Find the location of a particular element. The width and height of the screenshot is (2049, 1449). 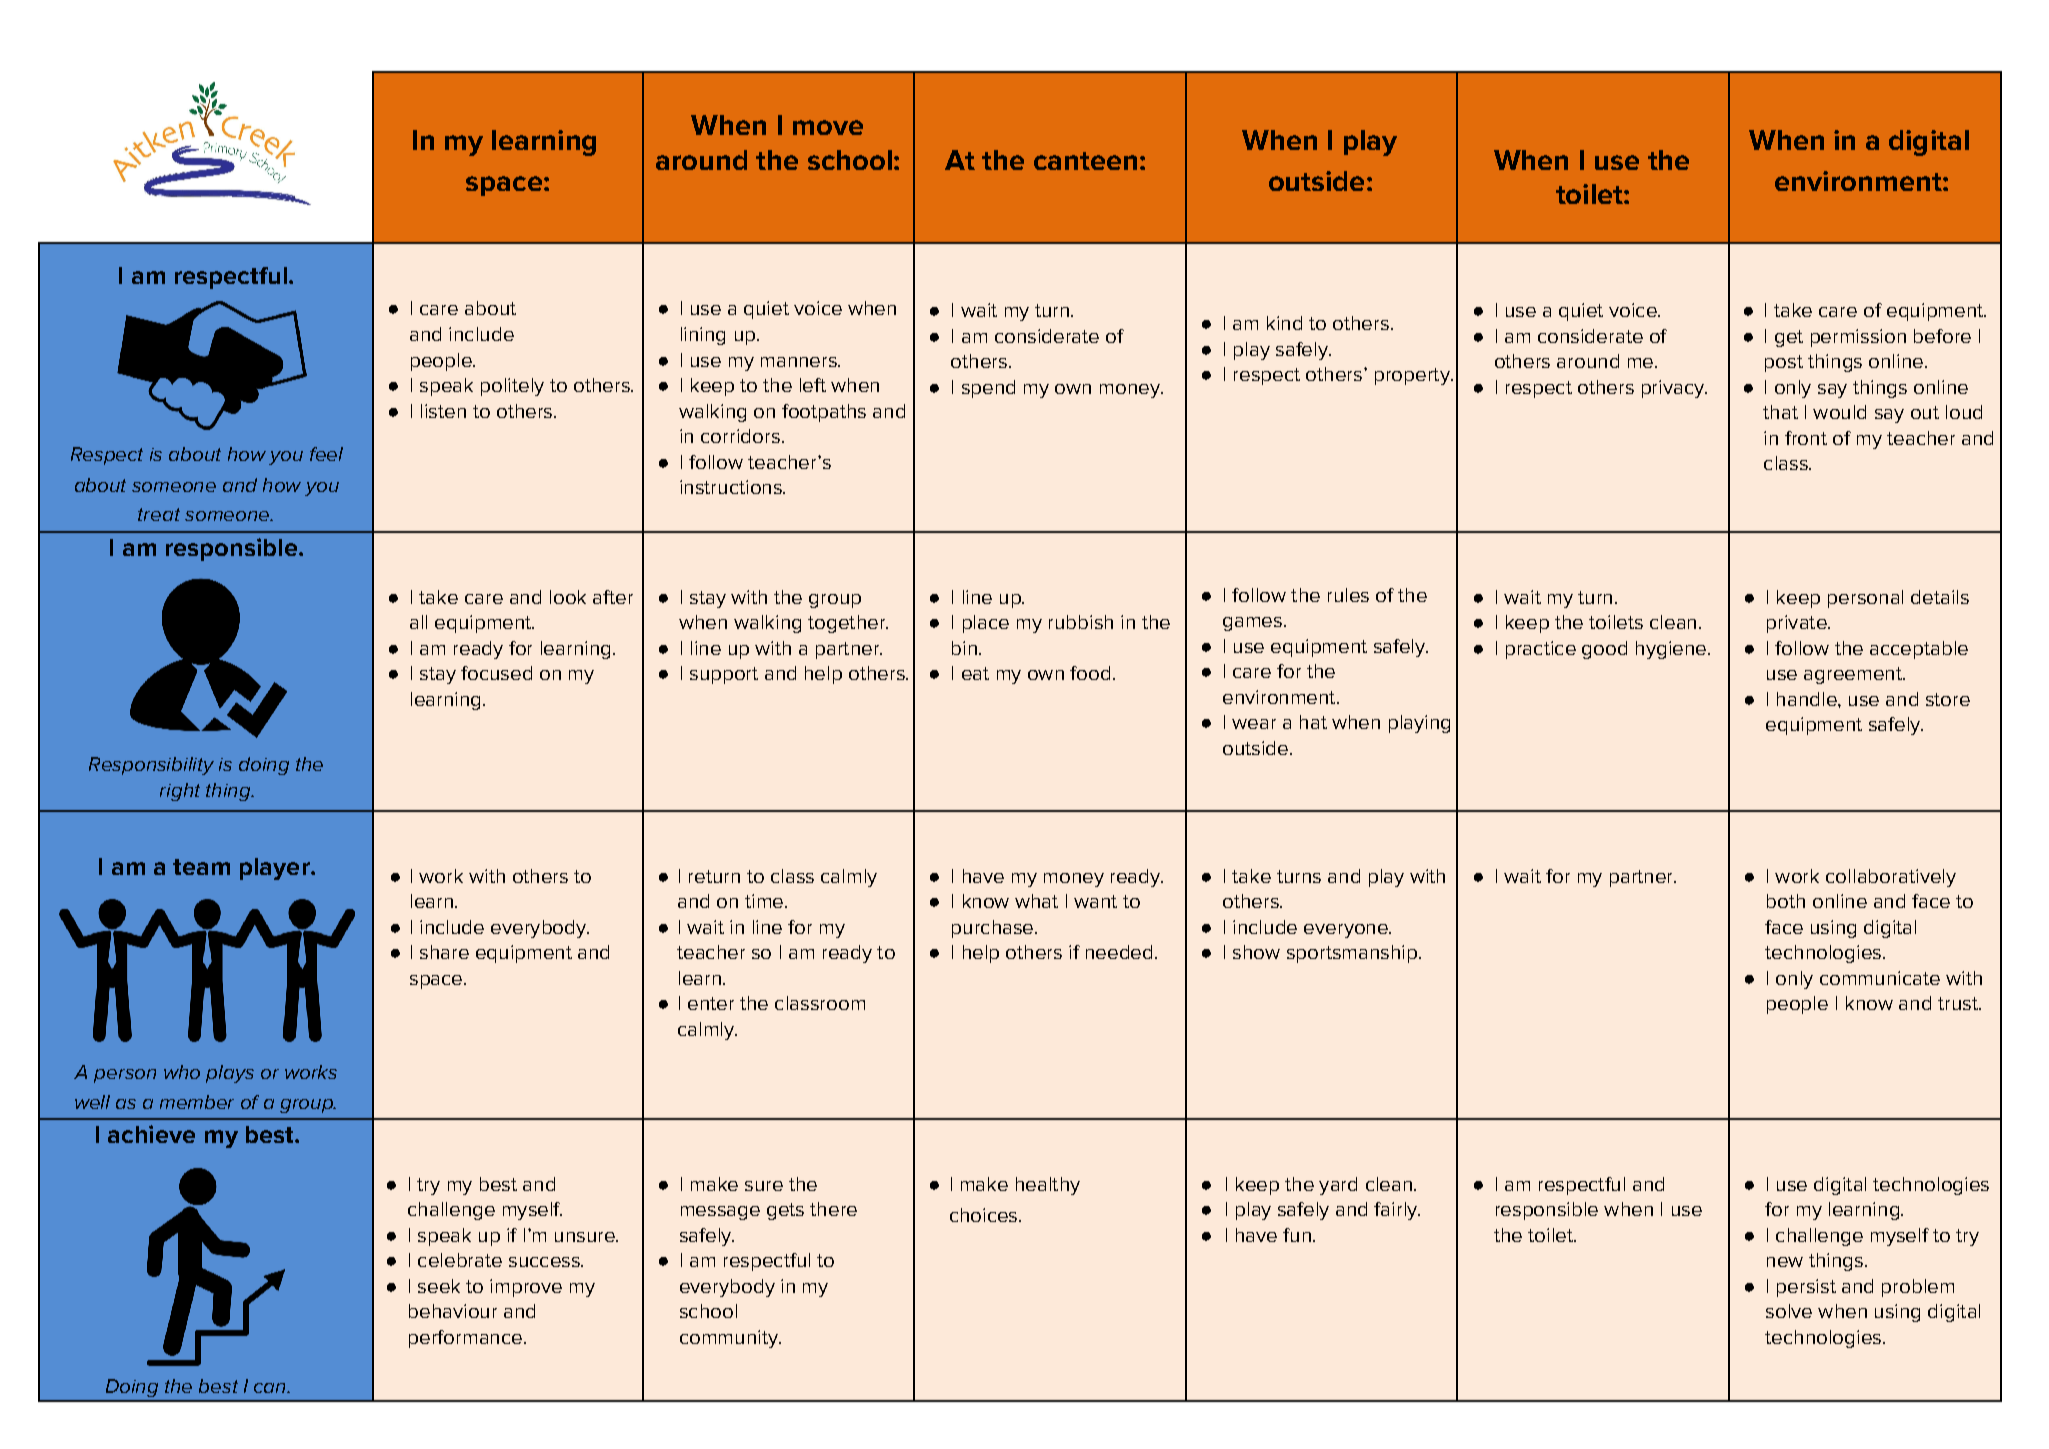

permission is located at coordinates (1858, 338).
